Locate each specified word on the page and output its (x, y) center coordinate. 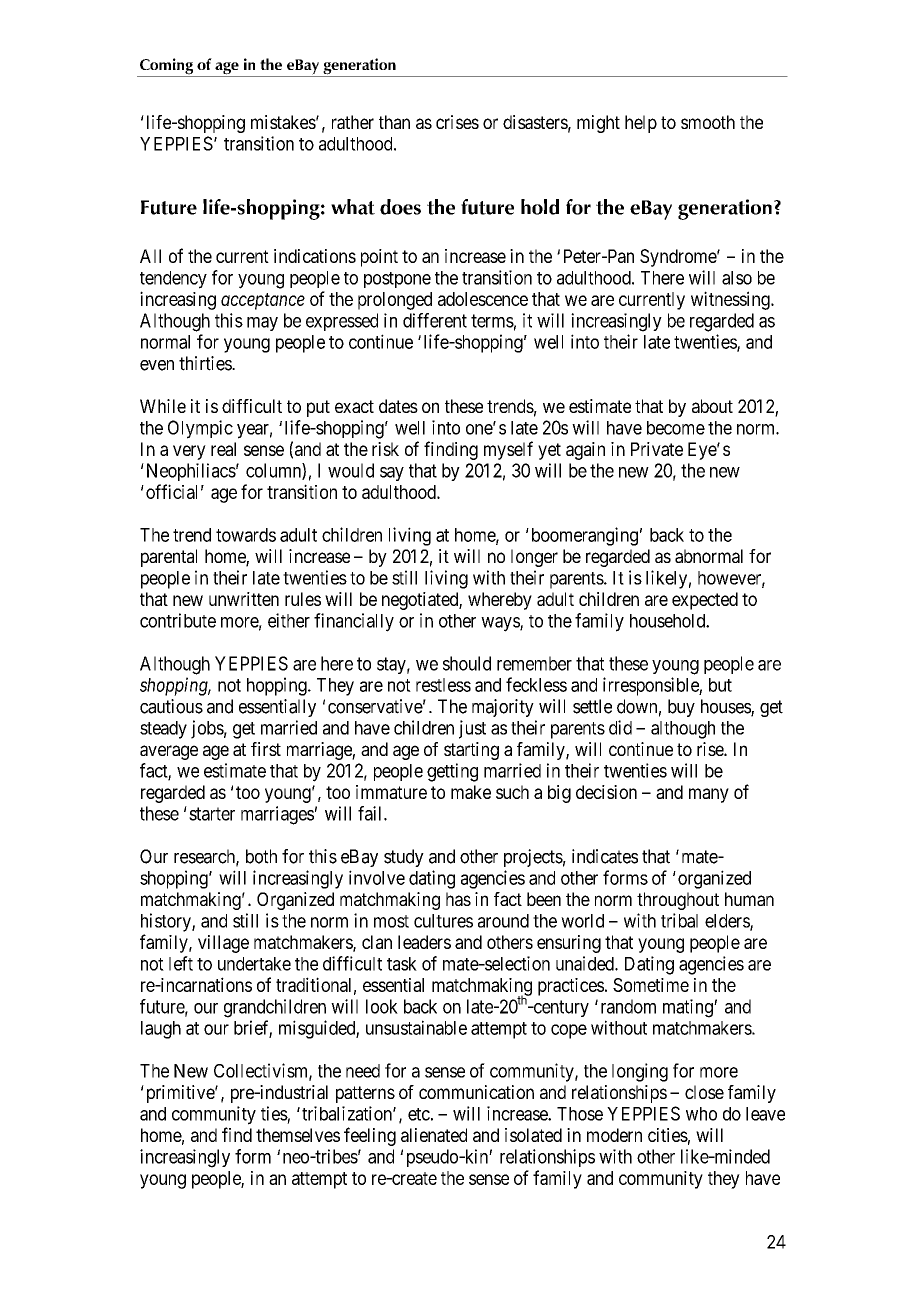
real (223, 449)
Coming (167, 67)
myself (508, 450)
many (709, 795)
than (394, 122)
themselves (298, 1135)
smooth (708, 122)
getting (452, 772)
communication (476, 1092)
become (676, 428)
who (701, 1114)
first (266, 749)
